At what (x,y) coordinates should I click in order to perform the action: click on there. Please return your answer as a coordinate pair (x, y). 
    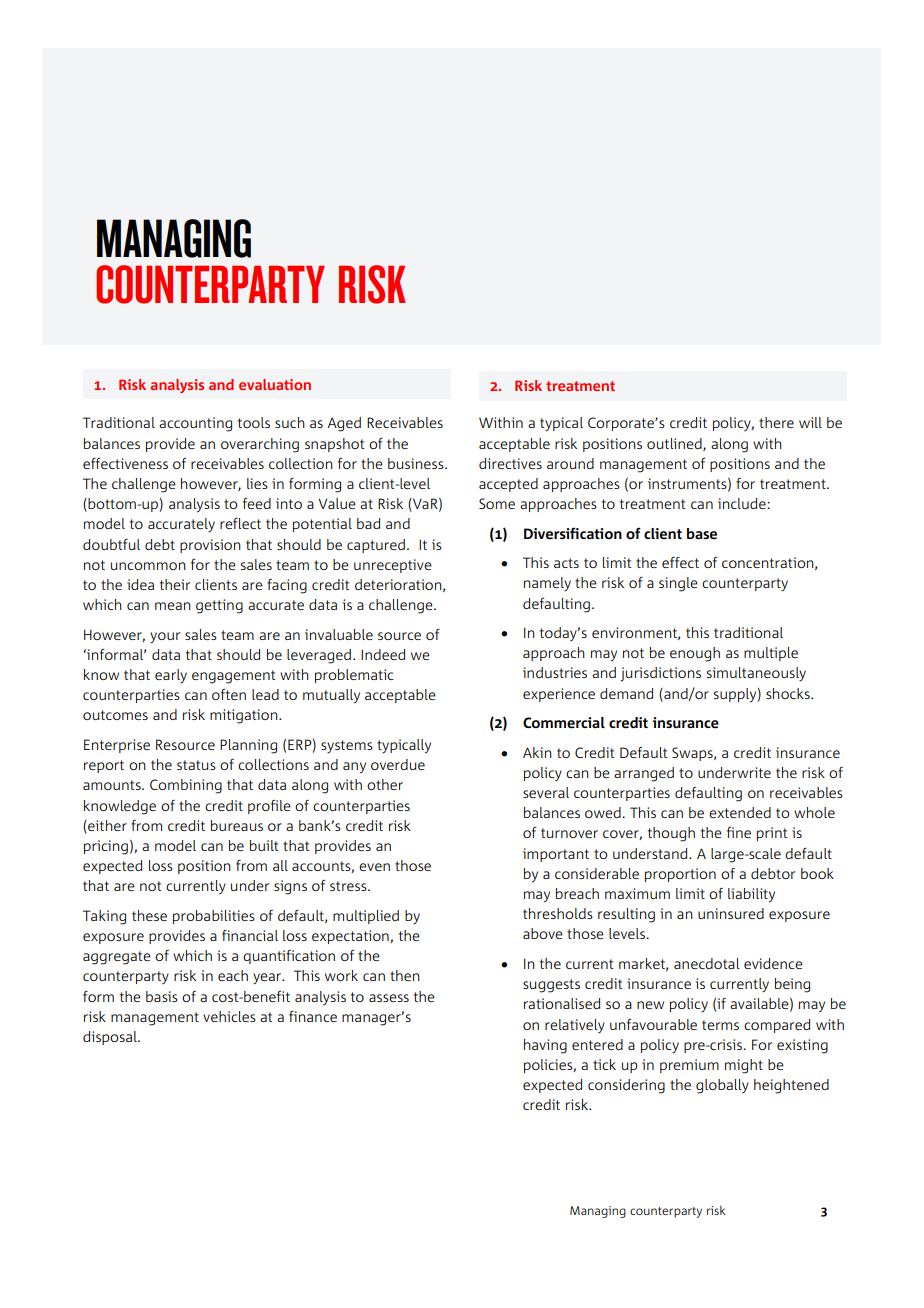
    Looking at the image, I should click on (776, 422).
